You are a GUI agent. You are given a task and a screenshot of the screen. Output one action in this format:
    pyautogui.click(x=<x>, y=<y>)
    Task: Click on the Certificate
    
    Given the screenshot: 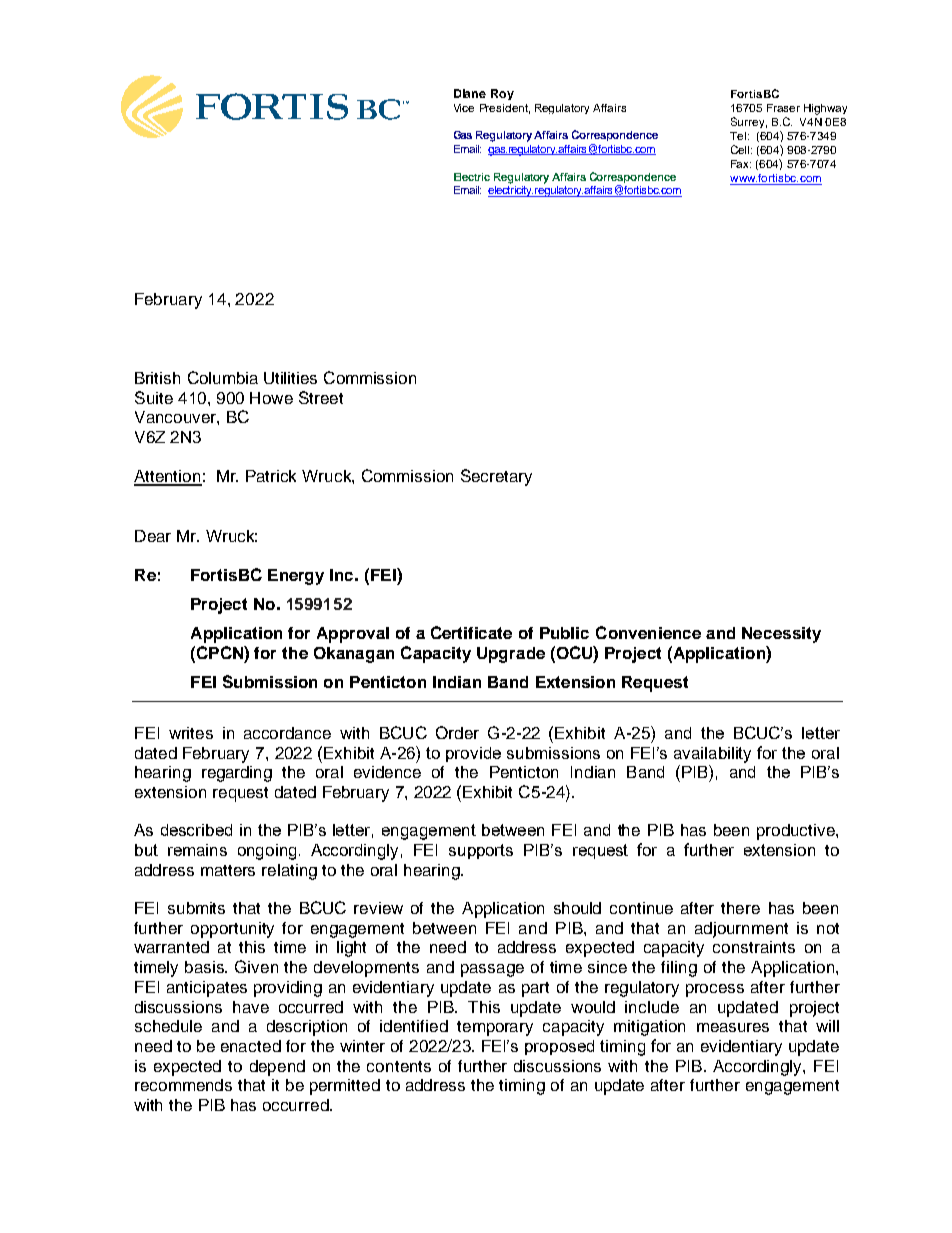 What is the action you would take?
    pyautogui.click(x=471, y=632)
